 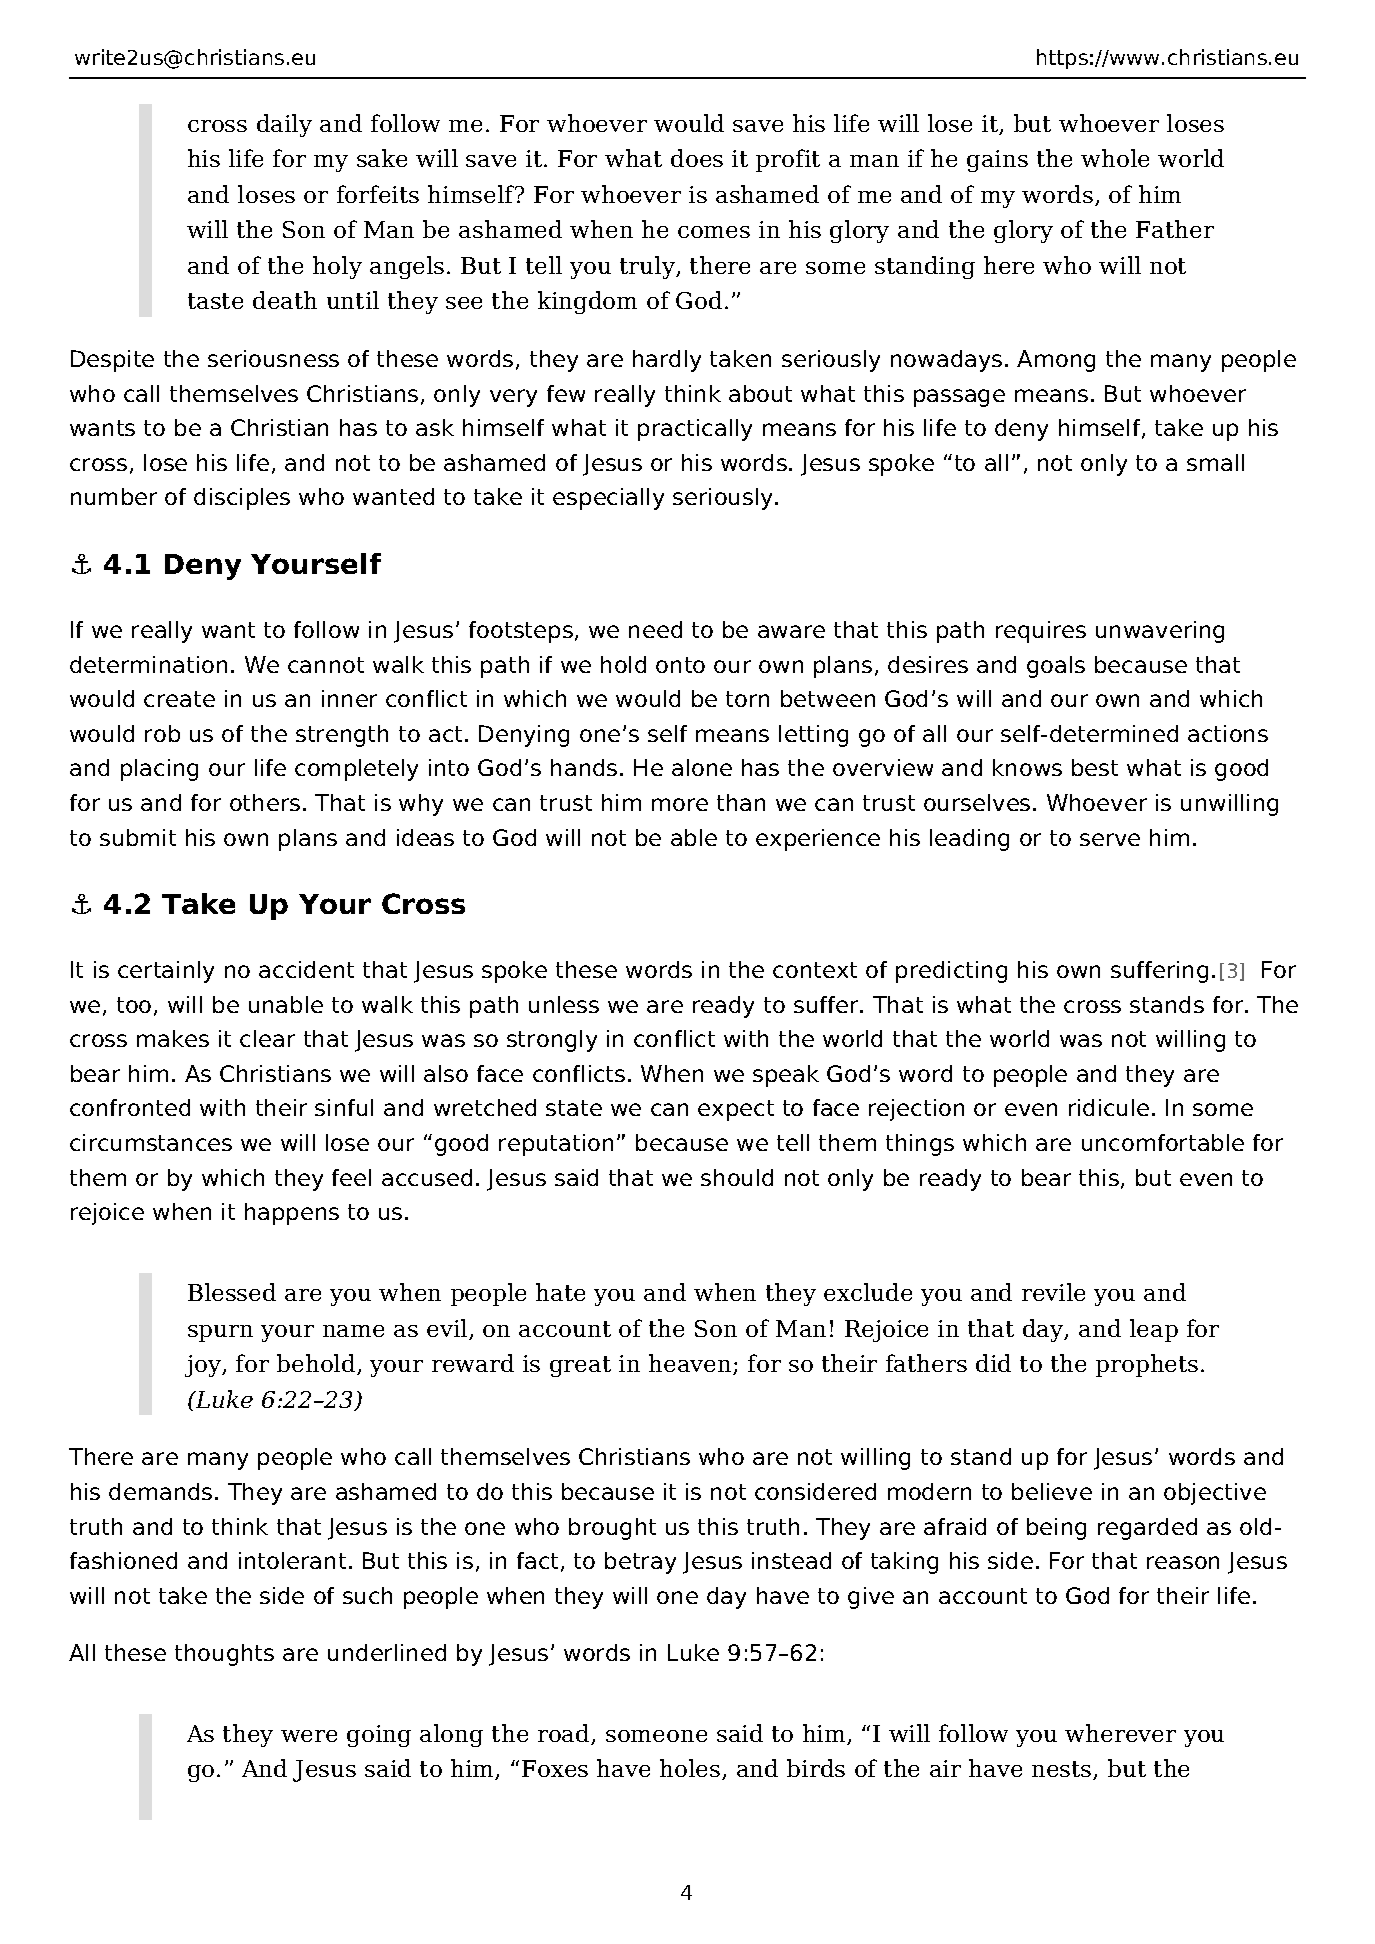 What do you see at coordinates (680, 804) in the screenshot?
I see `more` at bounding box center [680, 804].
